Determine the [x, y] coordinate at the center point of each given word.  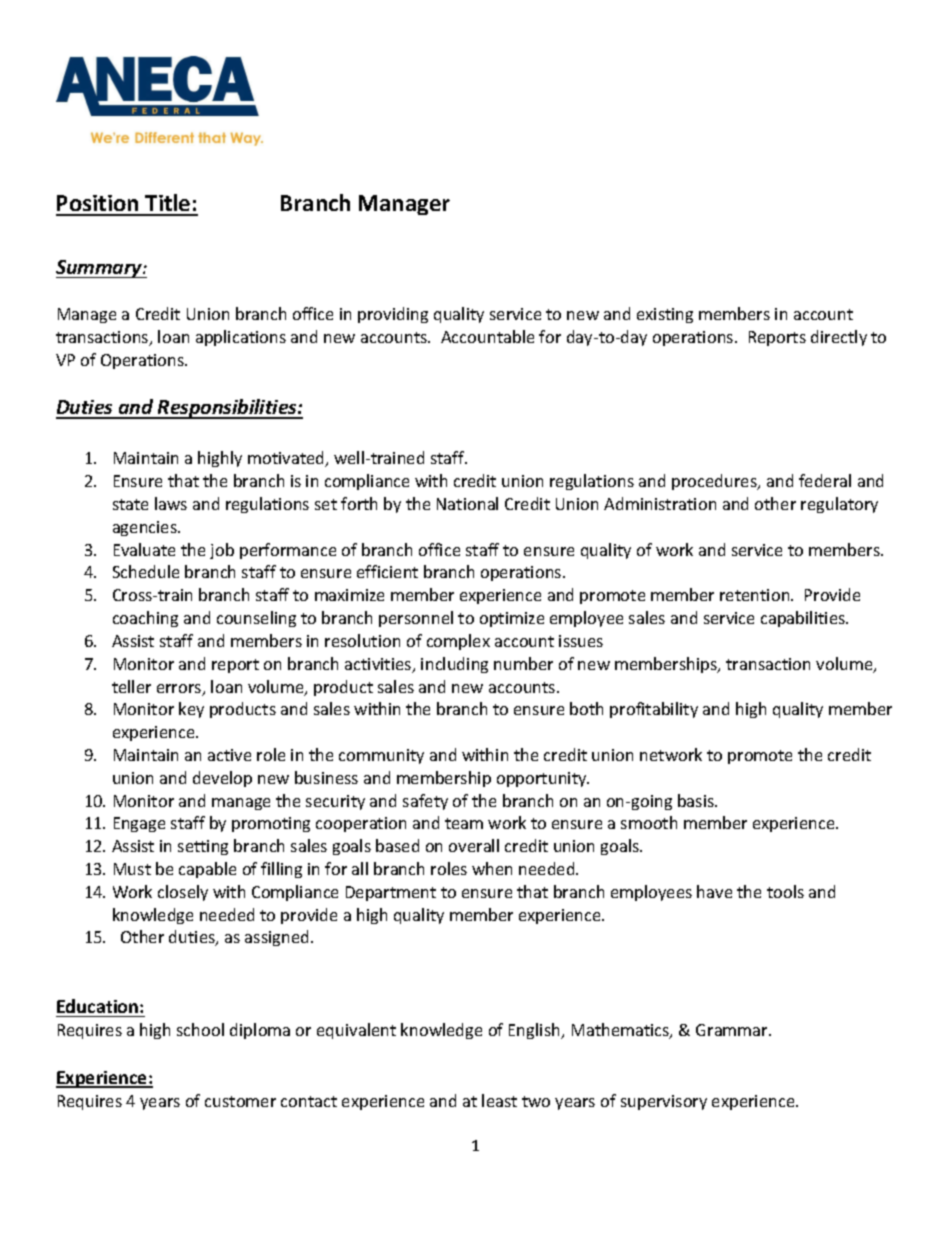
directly [839, 338]
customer [240, 1101]
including [454, 665]
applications [241, 338]
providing [393, 315]
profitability [654, 710]
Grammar [733, 1030]
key [191, 710]
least [499, 1100]
